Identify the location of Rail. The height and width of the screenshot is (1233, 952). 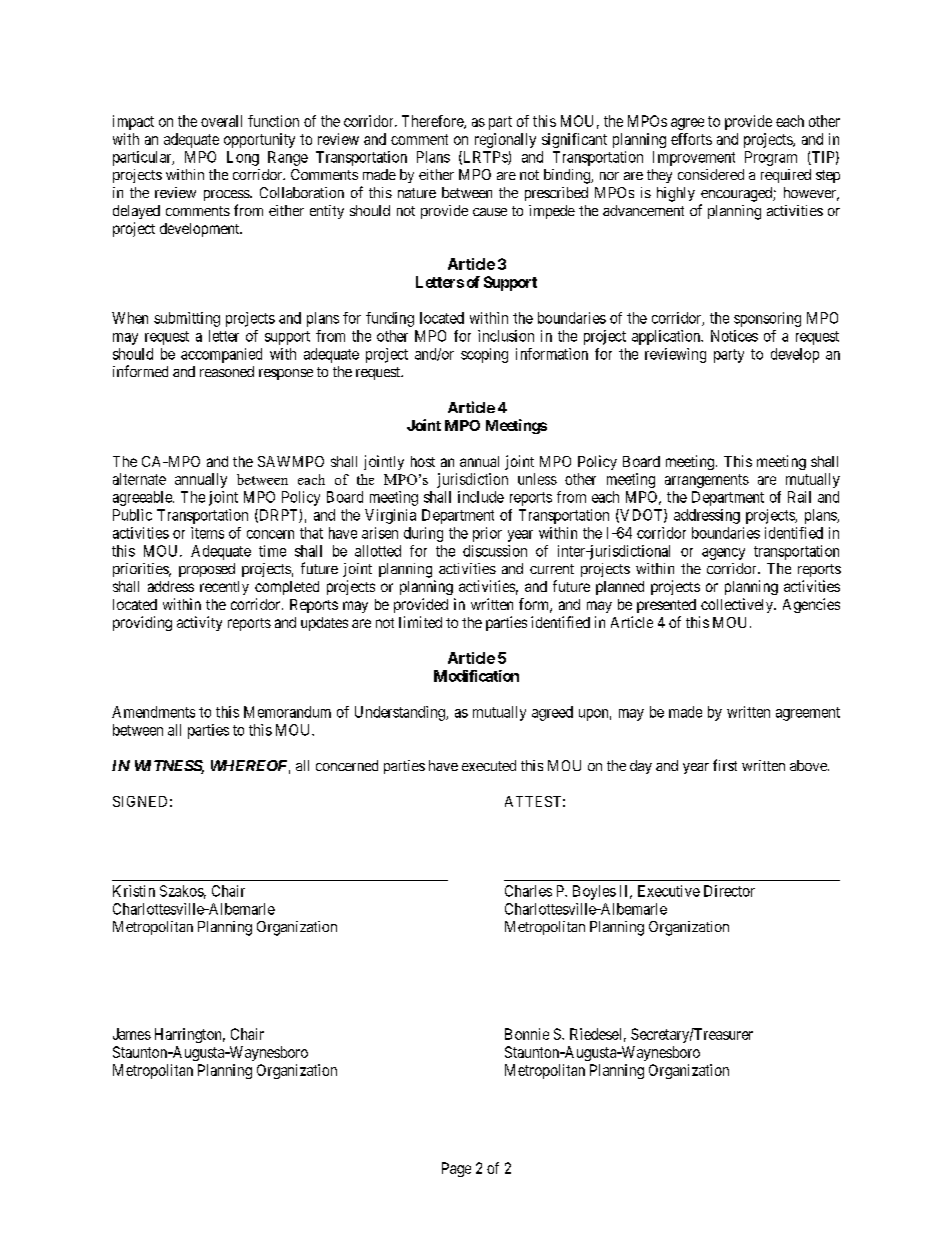
(799, 497).
